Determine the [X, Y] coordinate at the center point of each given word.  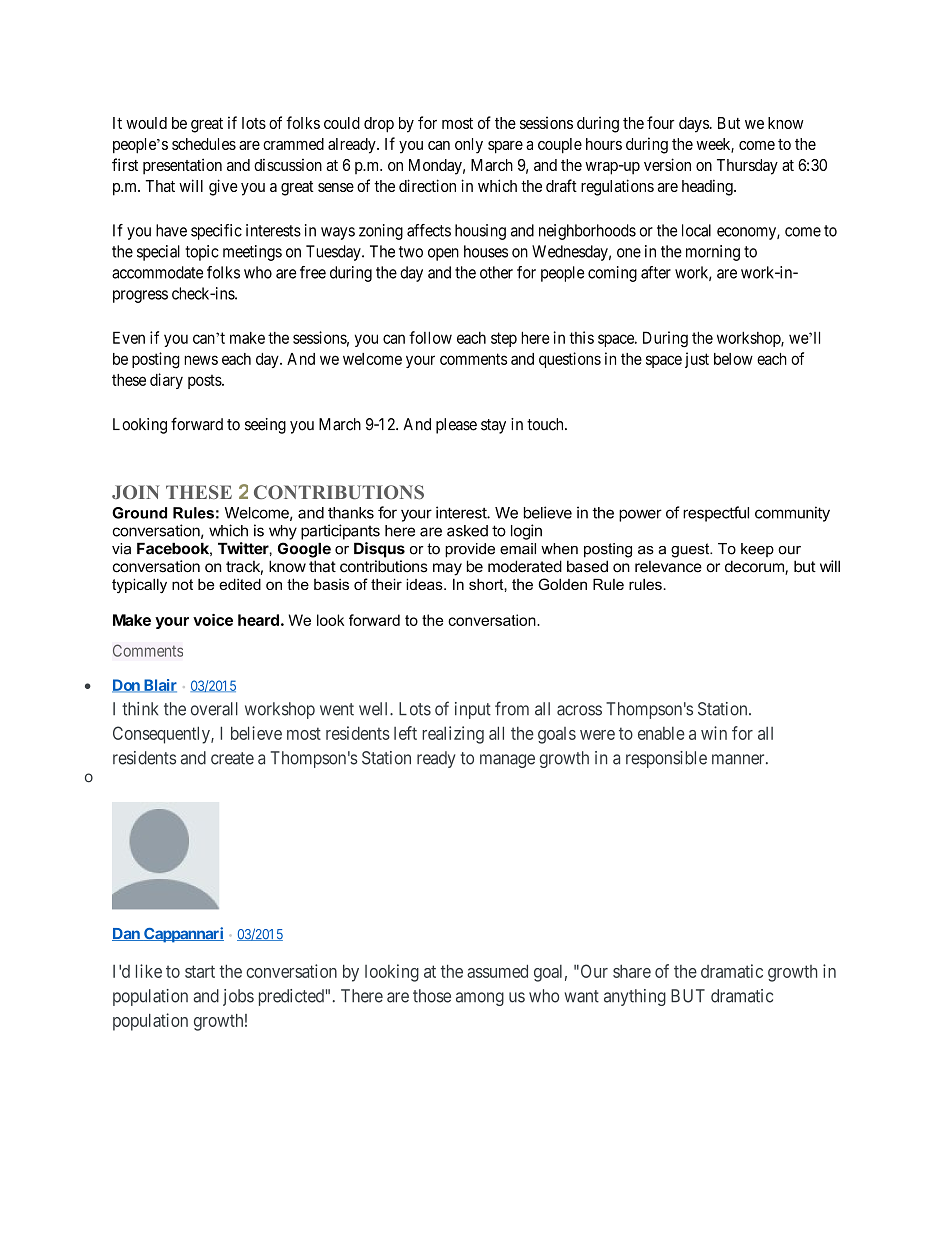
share [632, 971]
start [200, 971]
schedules [204, 144]
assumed [497, 971]
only [469, 146]
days [694, 125]
